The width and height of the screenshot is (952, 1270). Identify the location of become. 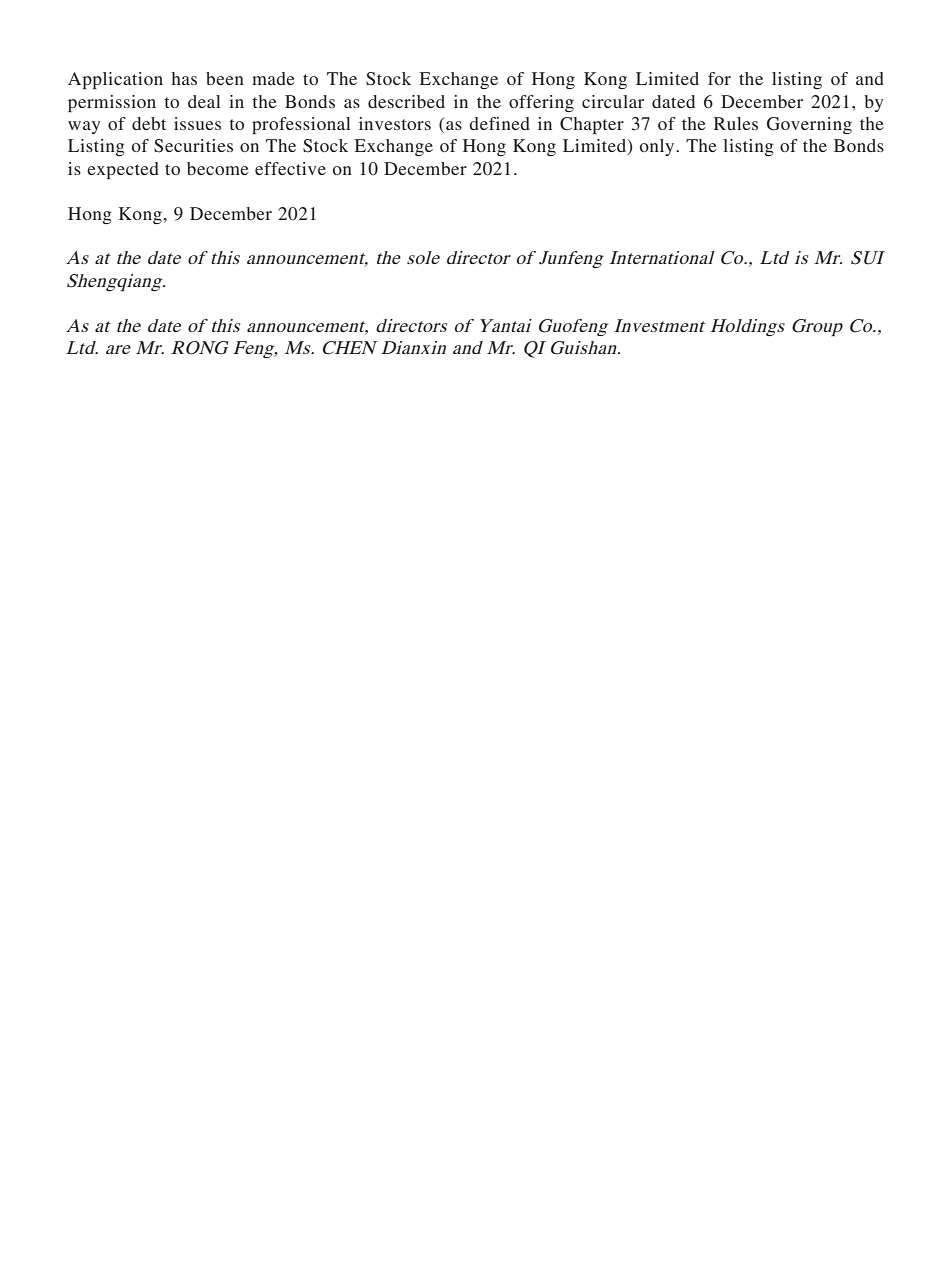
(218, 168).
